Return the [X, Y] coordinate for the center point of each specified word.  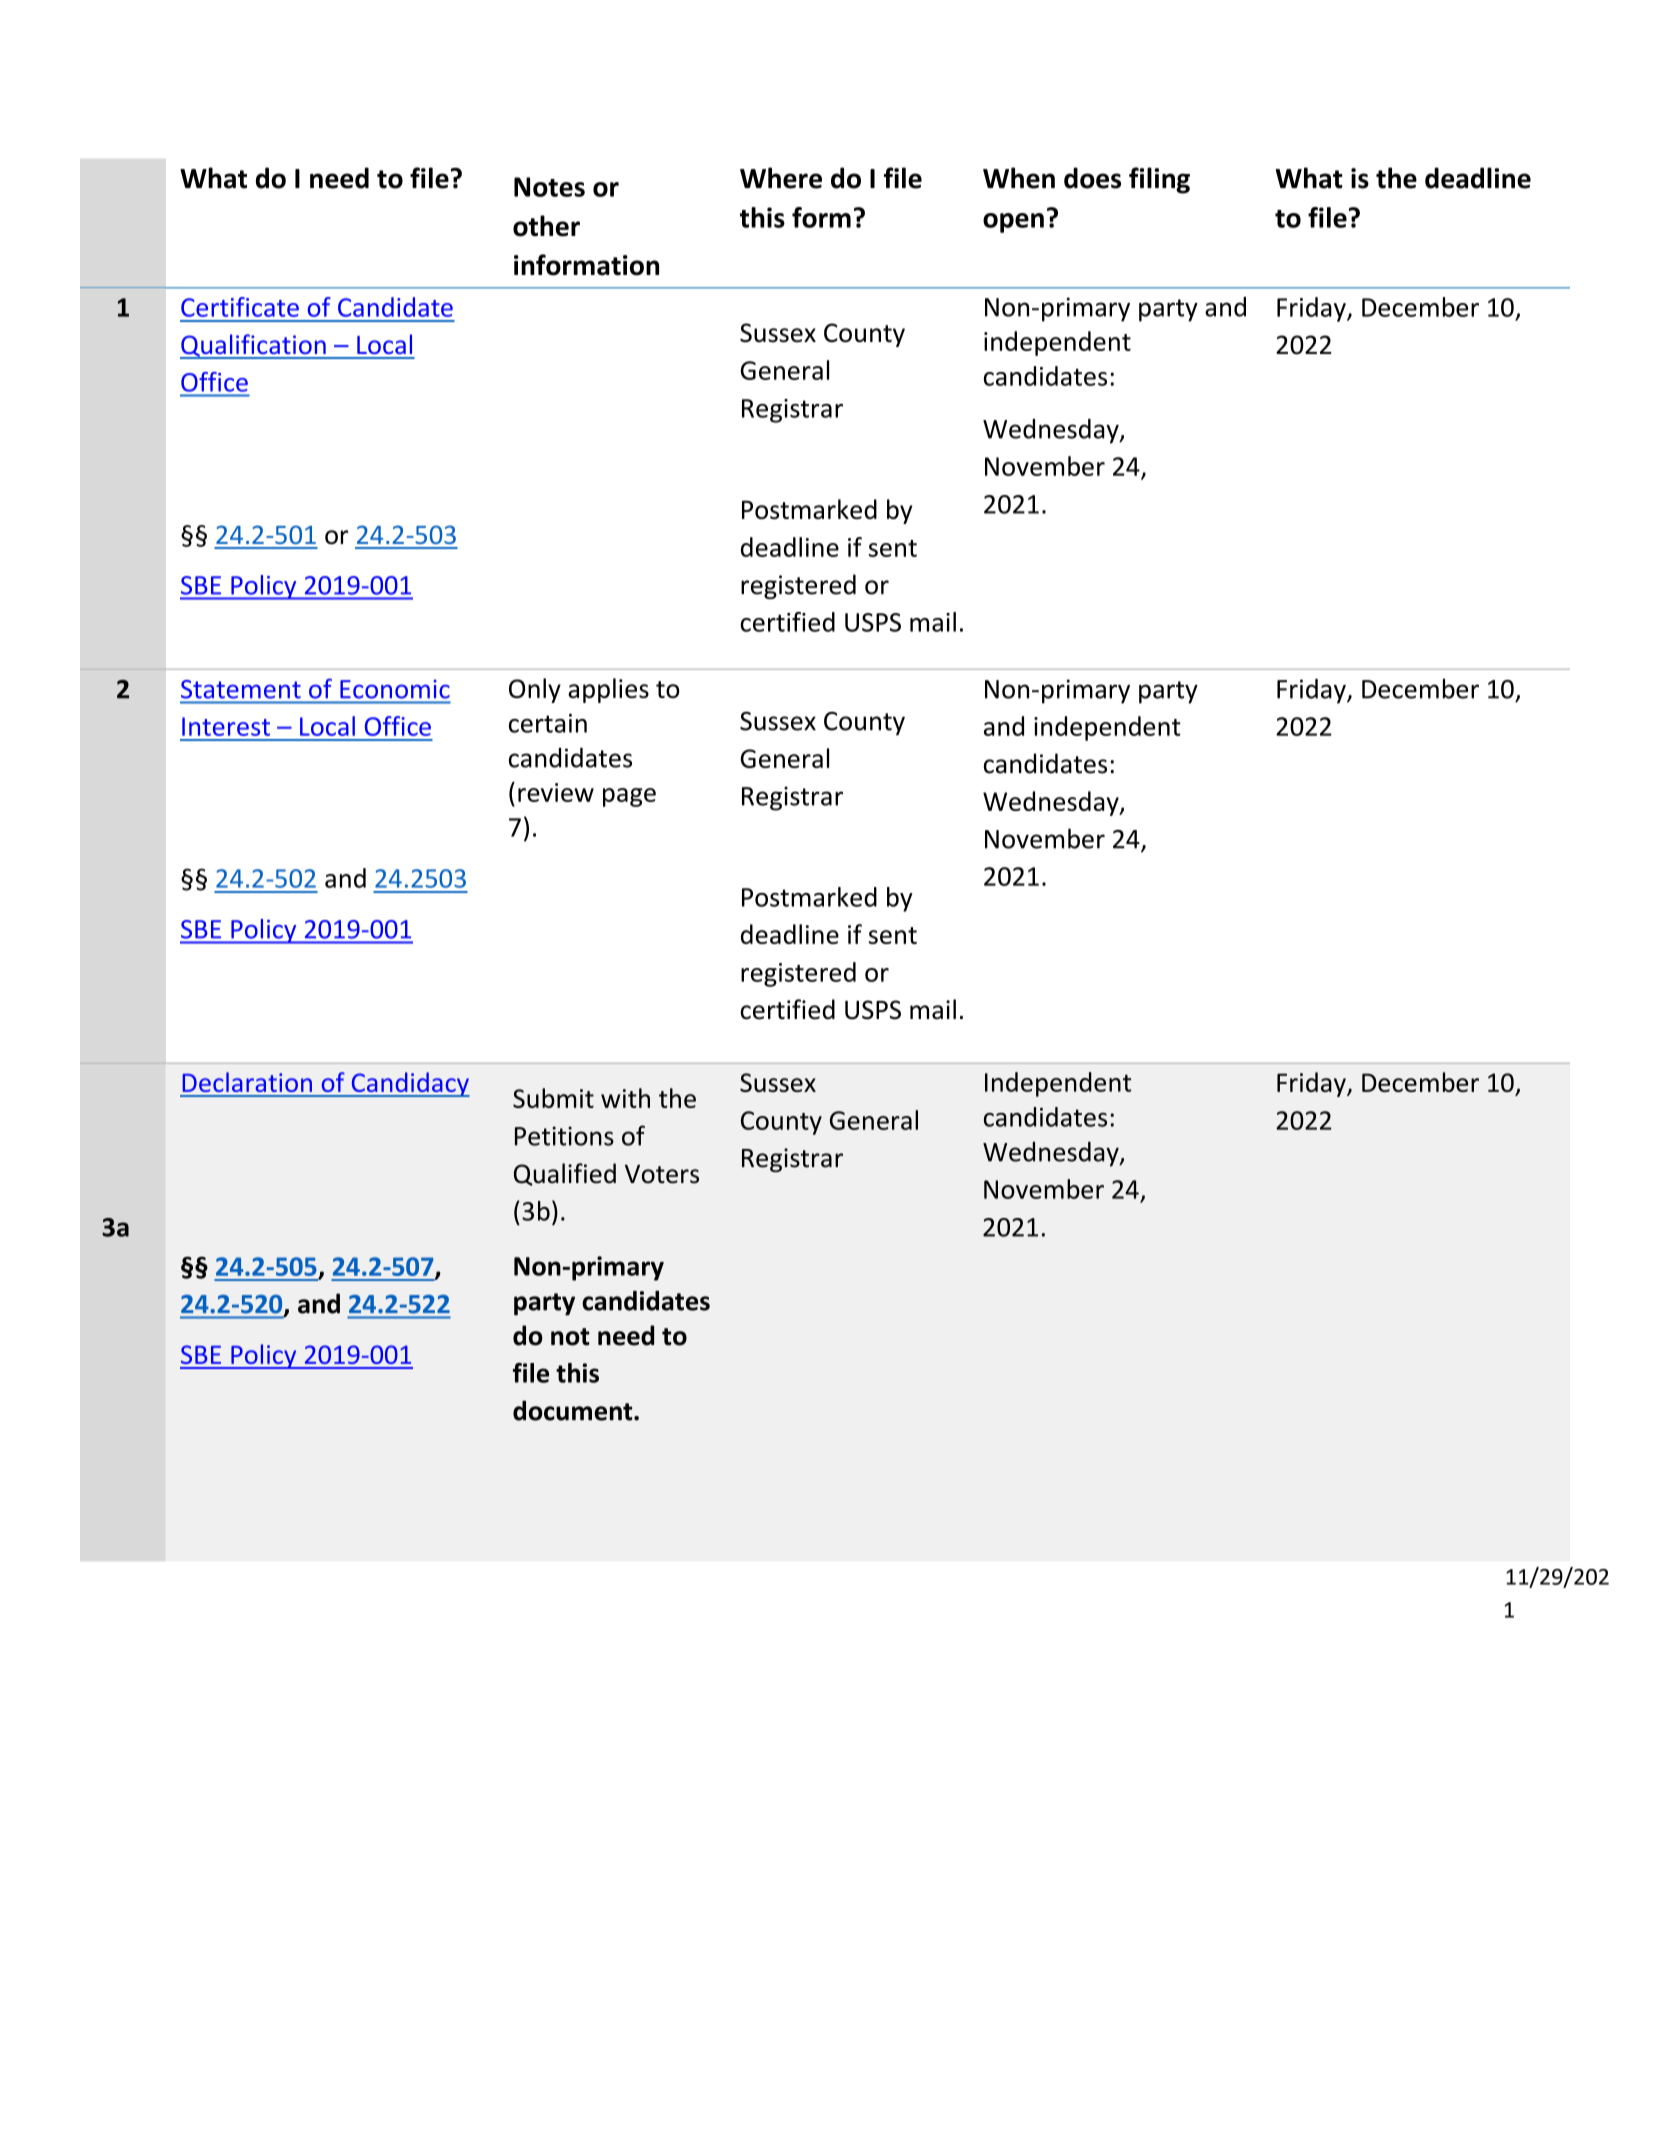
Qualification [254, 346]
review [556, 792]
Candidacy [409, 1084]
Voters [662, 1174]
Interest [226, 726]
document [574, 1410]
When [1019, 178]
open [1013, 223]
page [629, 797]
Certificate [240, 307]
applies [608, 690]
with [625, 1098]
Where [781, 178]
